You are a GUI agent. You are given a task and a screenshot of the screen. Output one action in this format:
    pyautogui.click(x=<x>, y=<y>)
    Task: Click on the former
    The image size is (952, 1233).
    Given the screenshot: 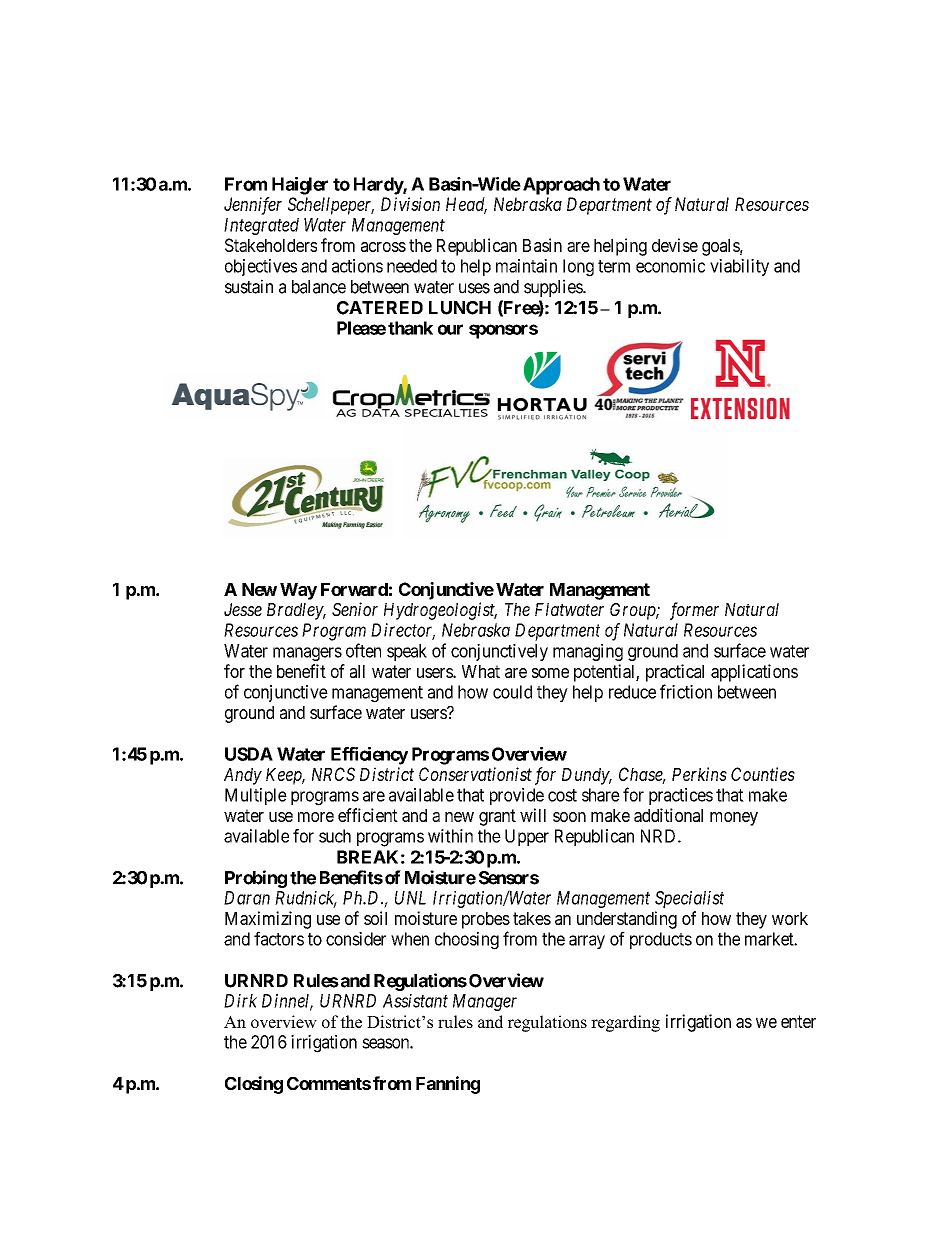 What is the action you would take?
    pyautogui.click(x=694, y=611)
